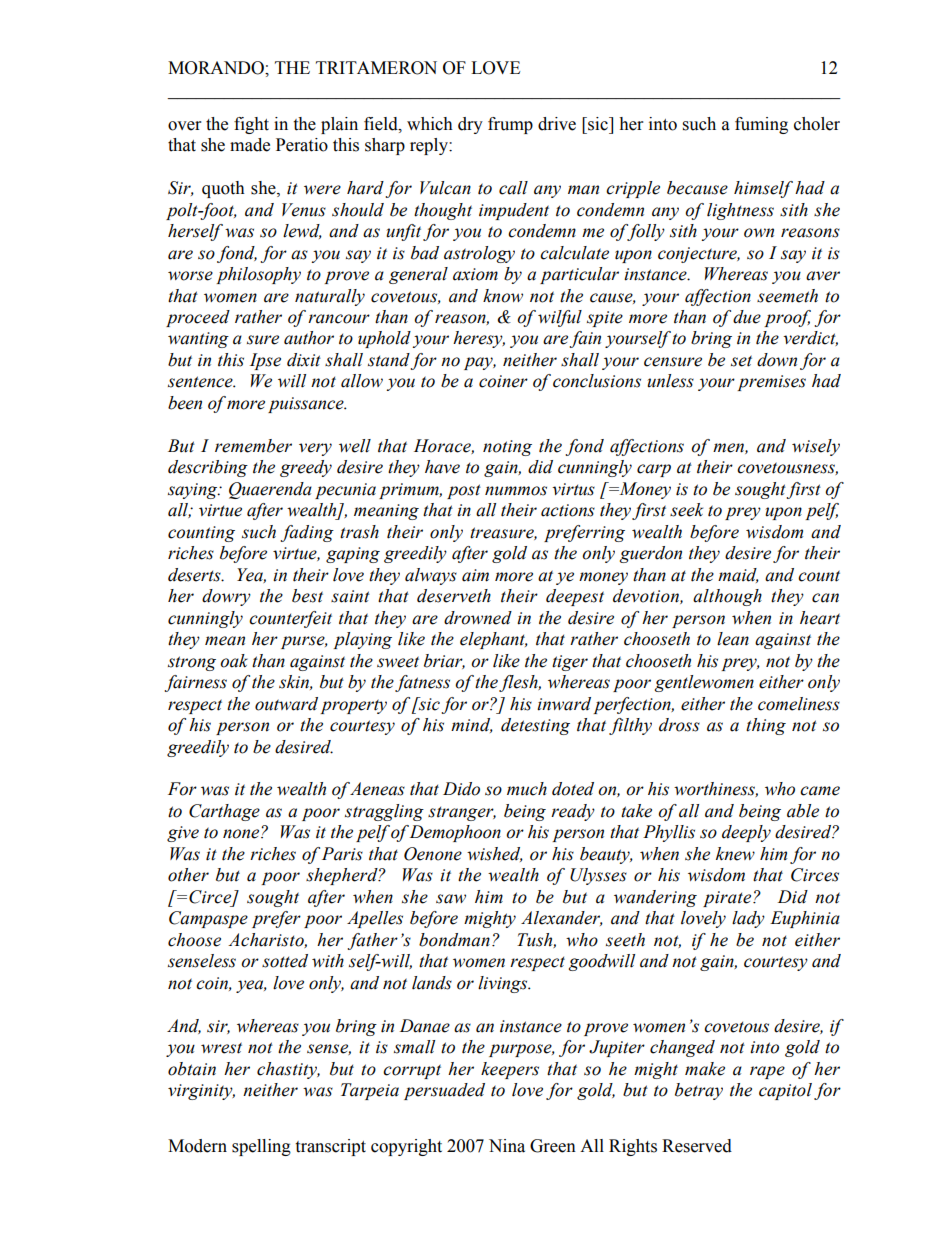 This screenshot has width=952, height=1233. Describe the element at coordinates (735, 854) in the screenshot. I see `knew` at that location.
